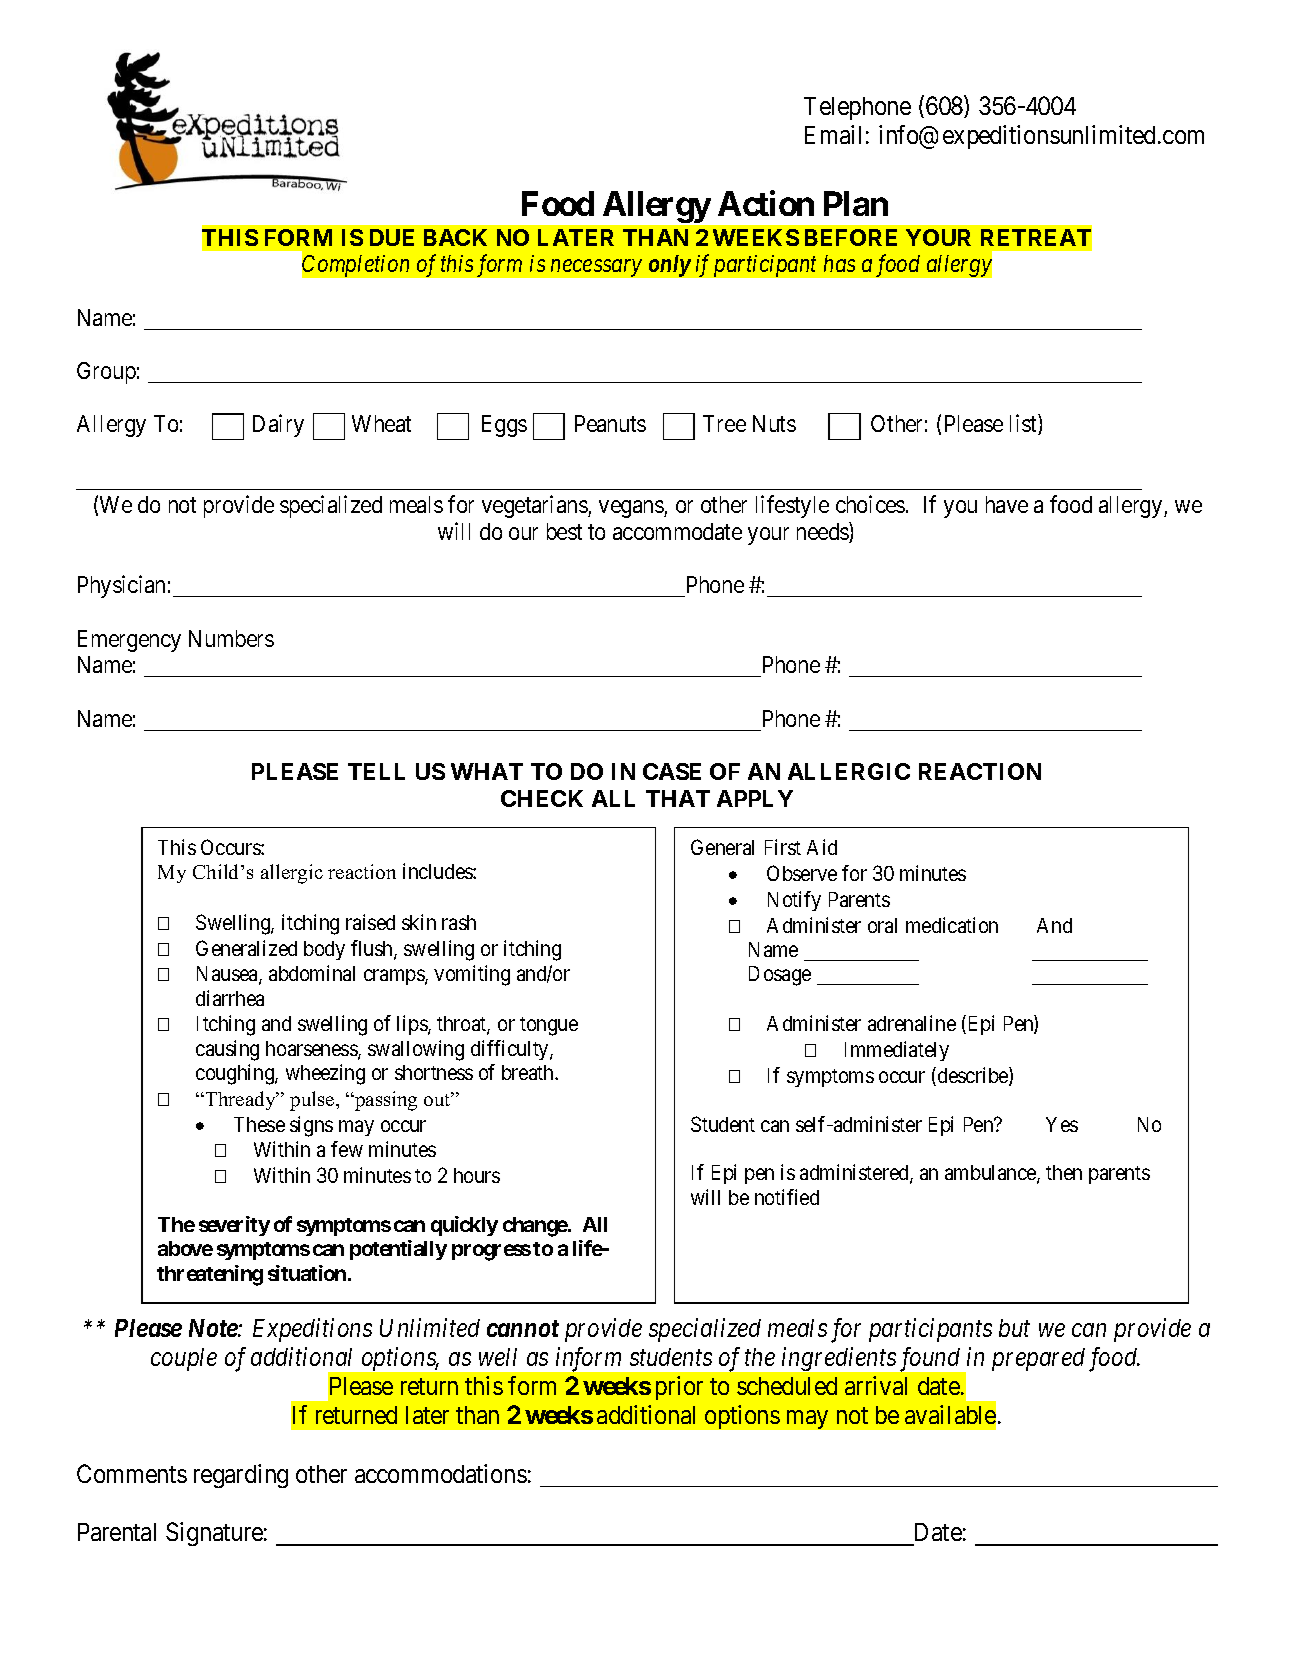  I want to click on TELL, so click(376, 771).
